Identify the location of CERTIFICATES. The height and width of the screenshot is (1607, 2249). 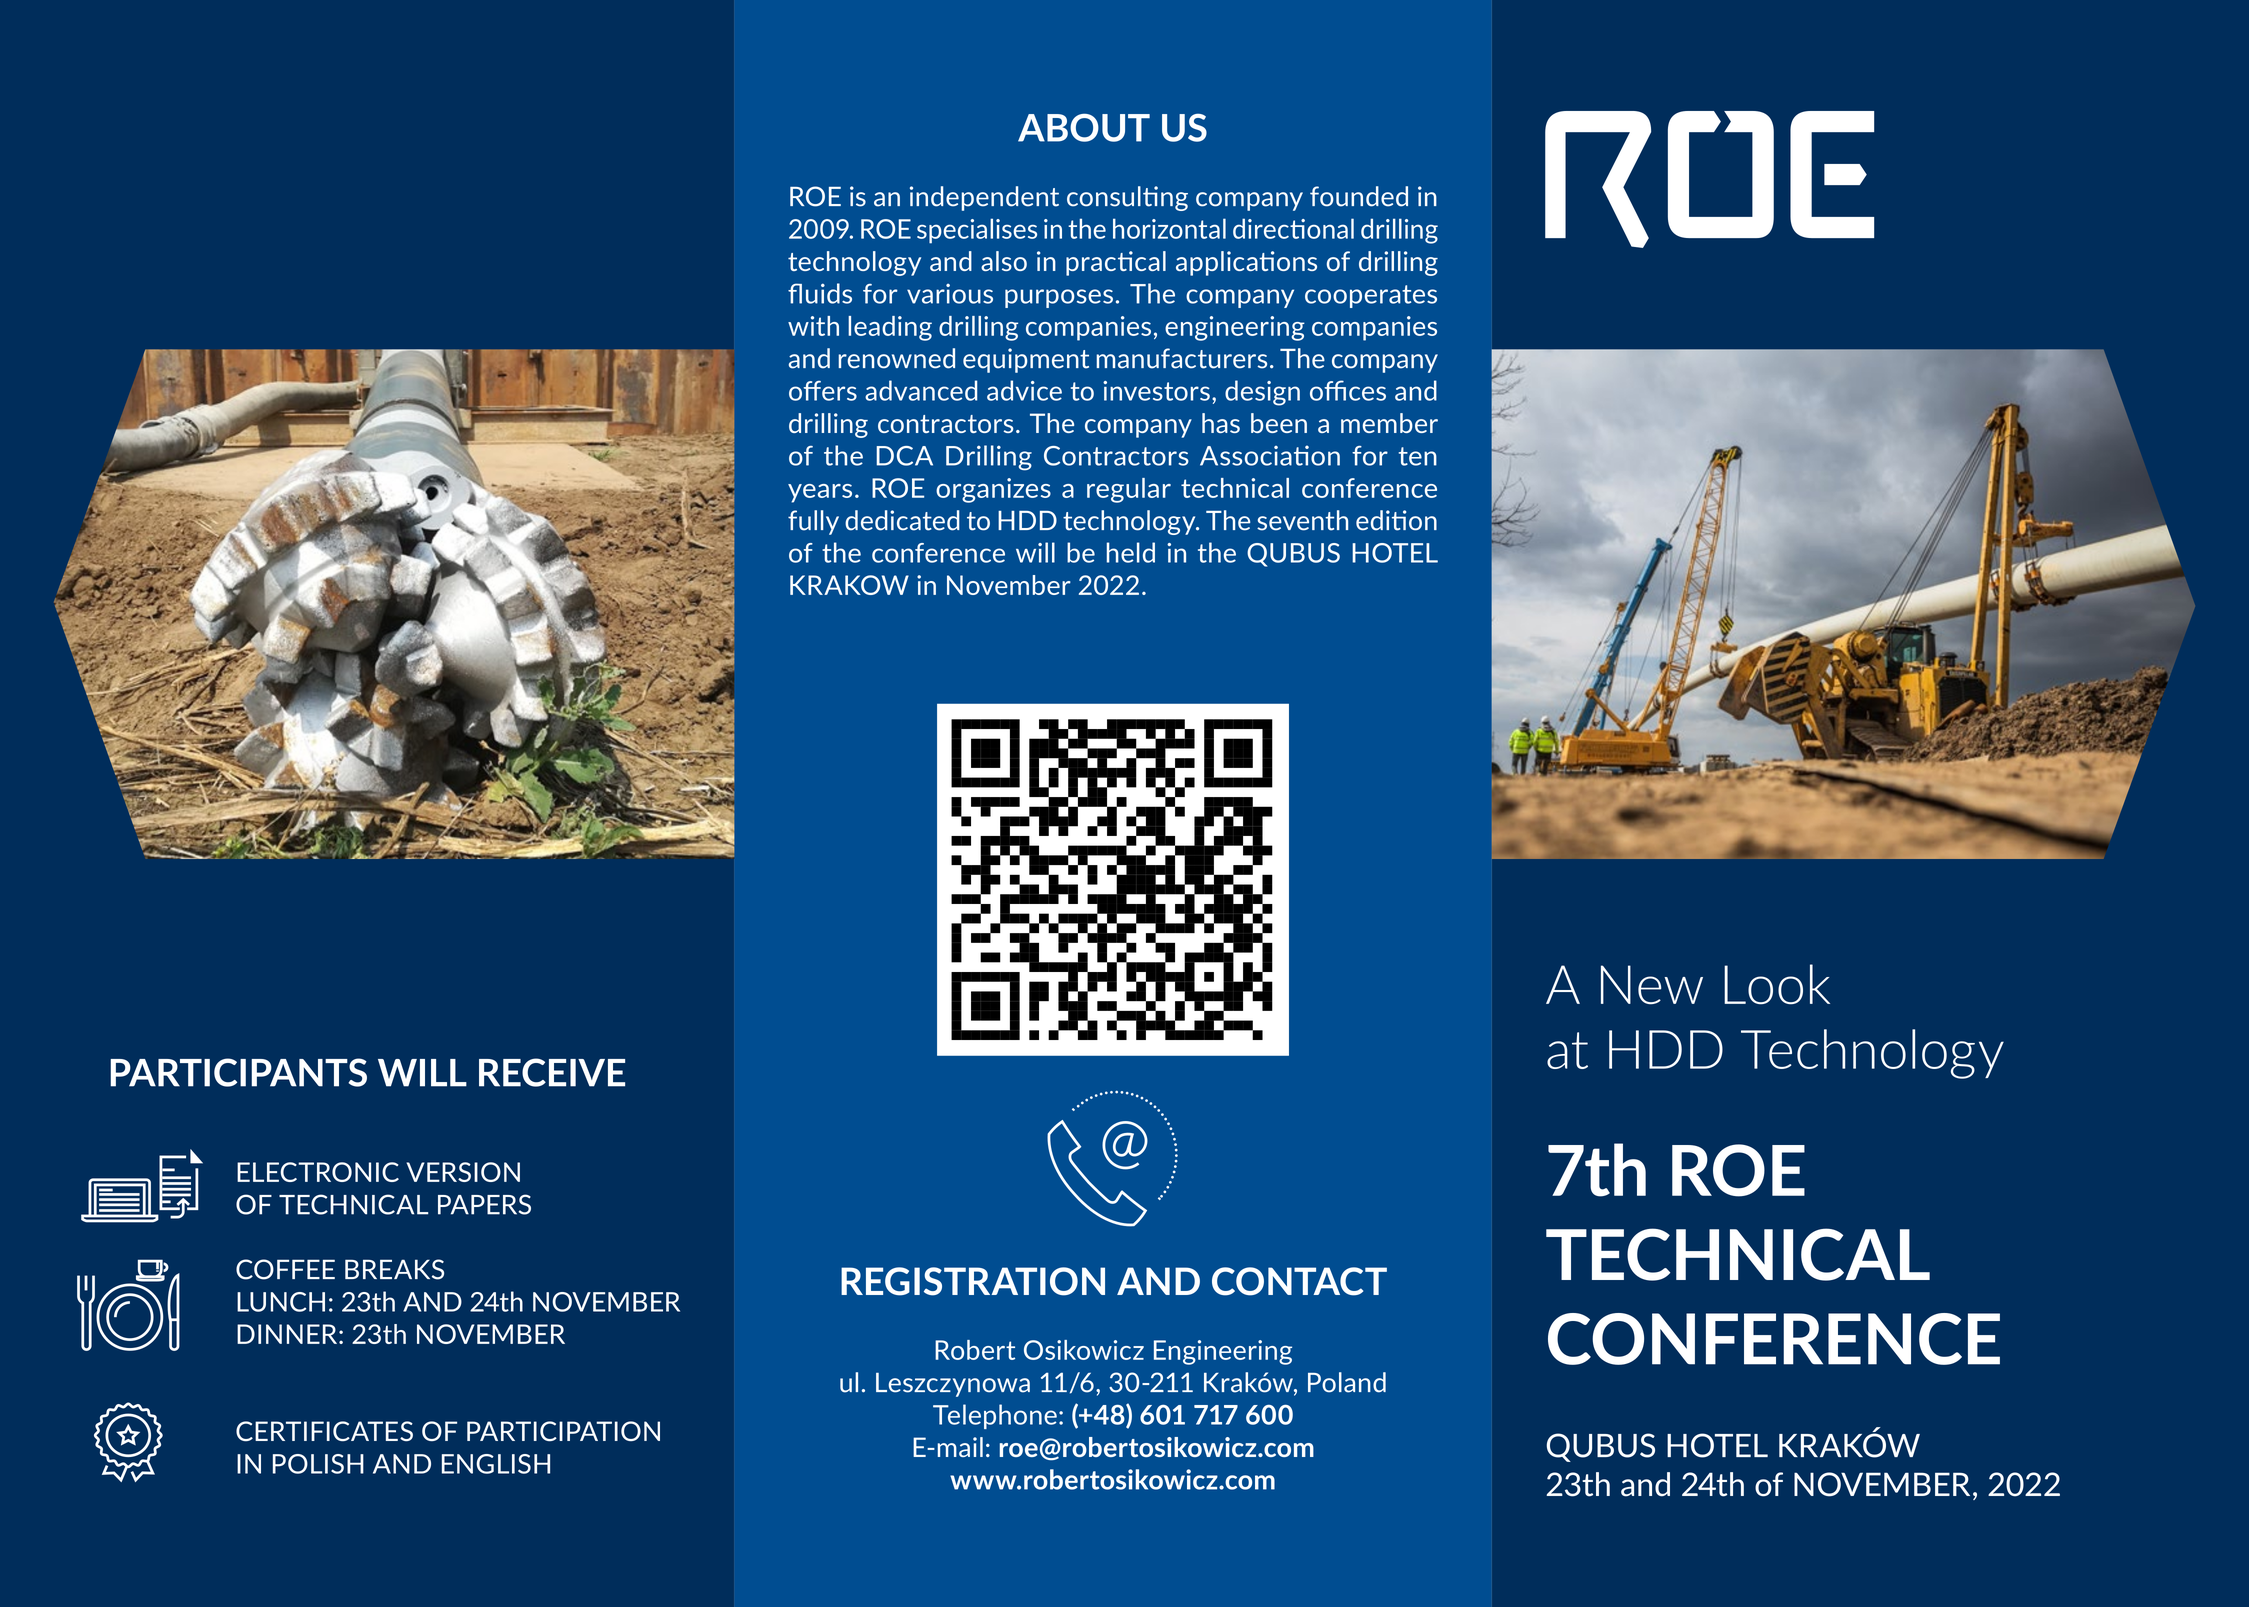
(324, 1431).
